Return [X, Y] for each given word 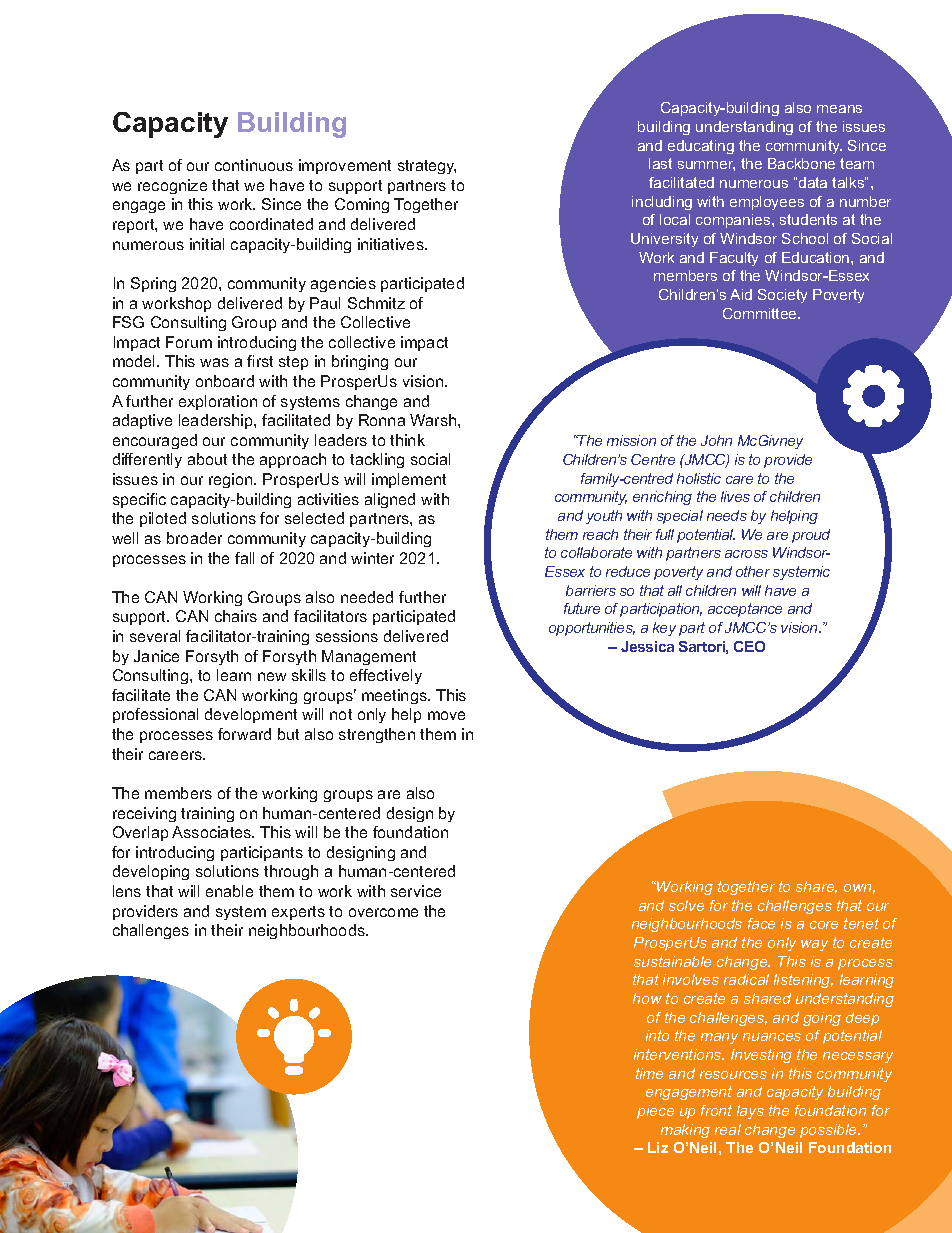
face [761, 923]
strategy [427, 167]
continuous [254, 165]
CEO [749, 646]
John [716, 440]
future [582, 608]
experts [298, 913]
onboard [225, 381]
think [407, 440]
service [416, 891]
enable [229, 891]
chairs [236, 616]
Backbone [801, 163]
